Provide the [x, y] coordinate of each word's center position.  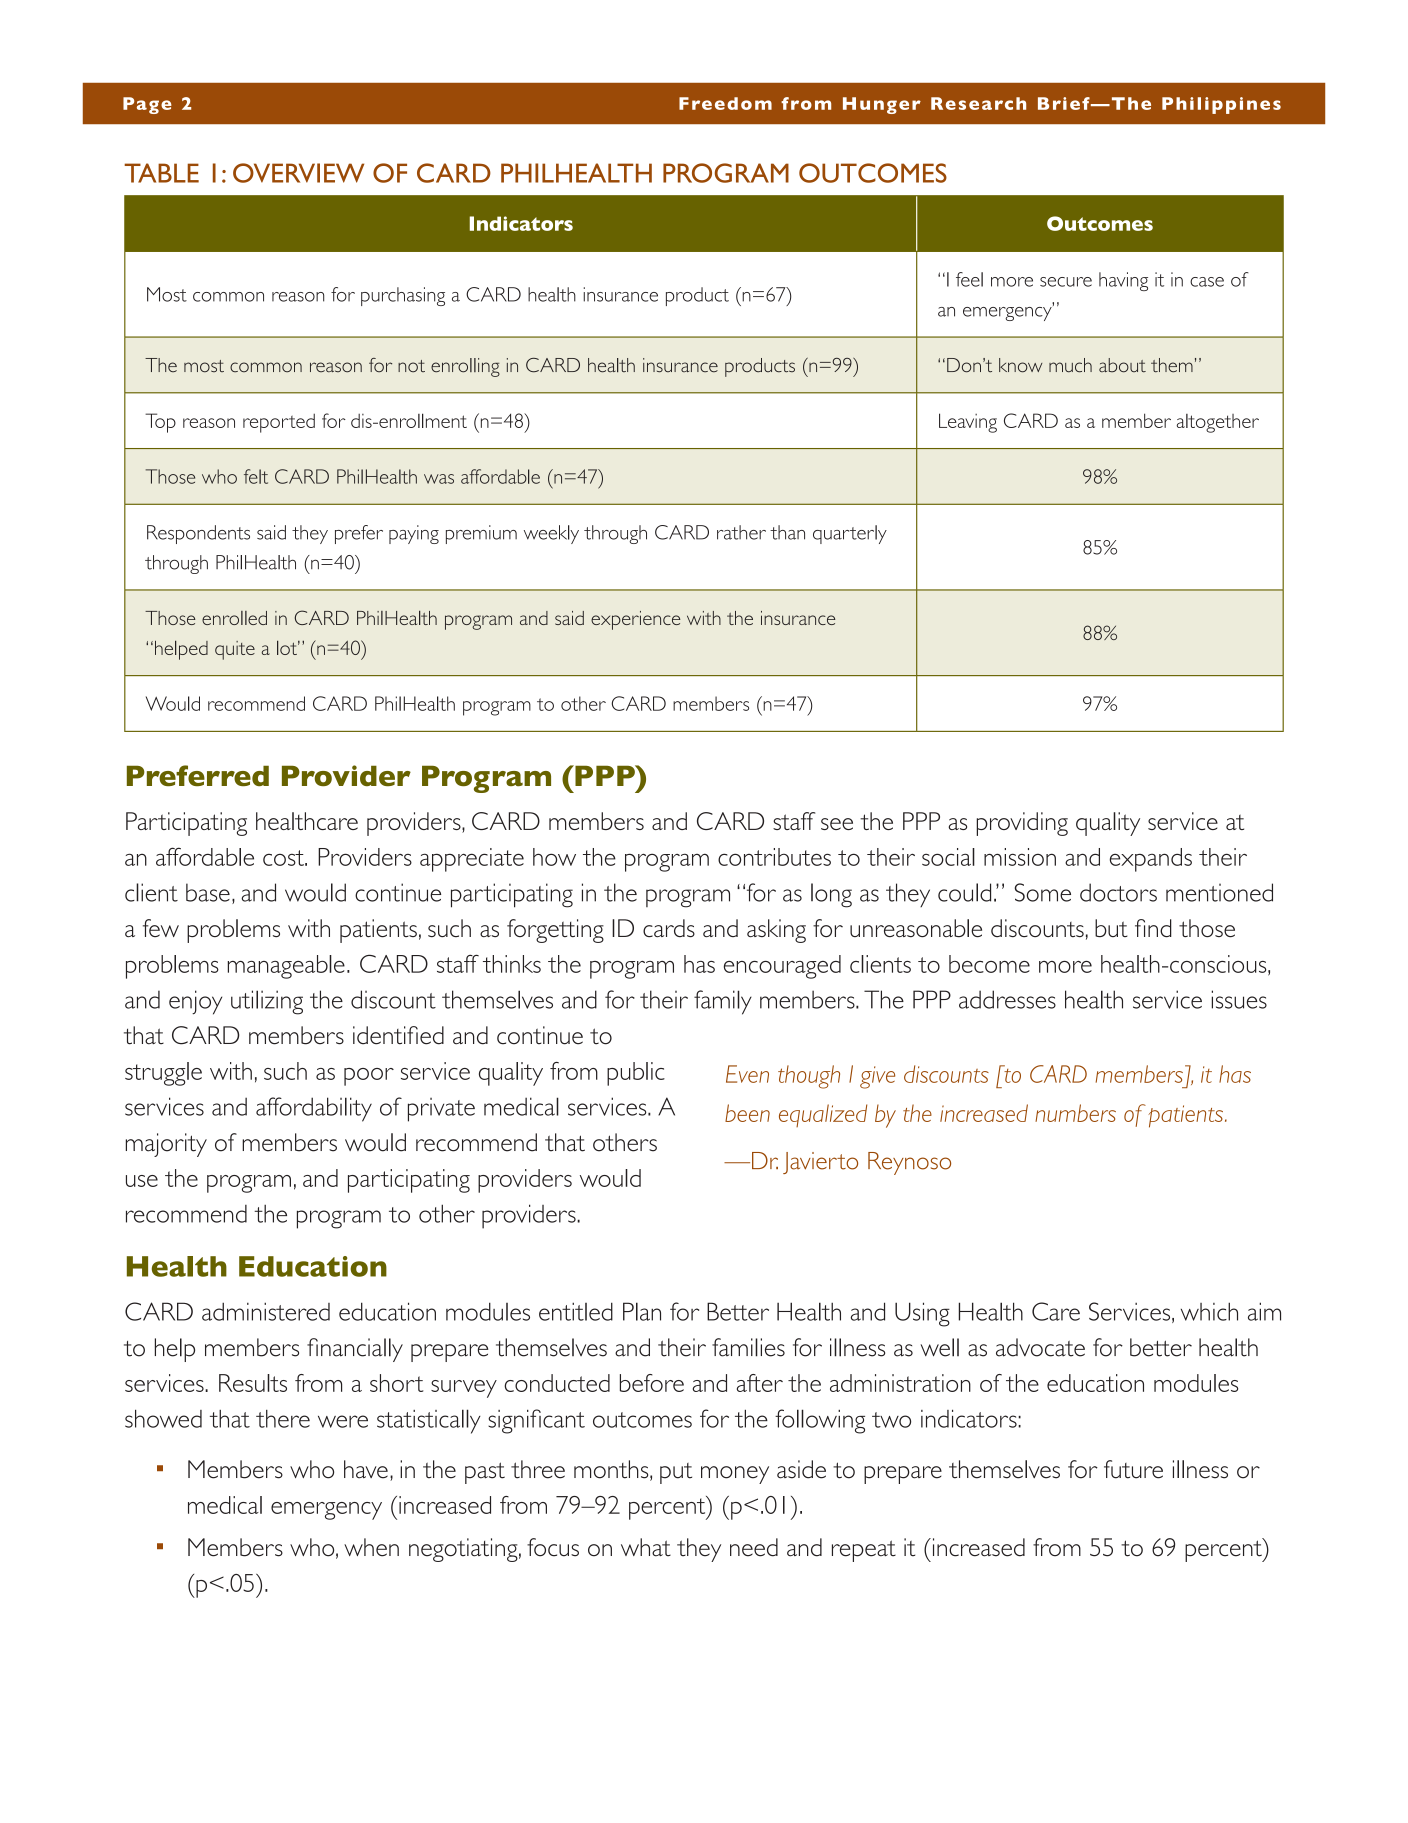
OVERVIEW [298, 173]
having [1123, 281]
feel [969, 279]
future [1133, 1469]
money [735, 1475]
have [366, 1469]
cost [284, 858]
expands [1151, 860]
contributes [774, 857]
